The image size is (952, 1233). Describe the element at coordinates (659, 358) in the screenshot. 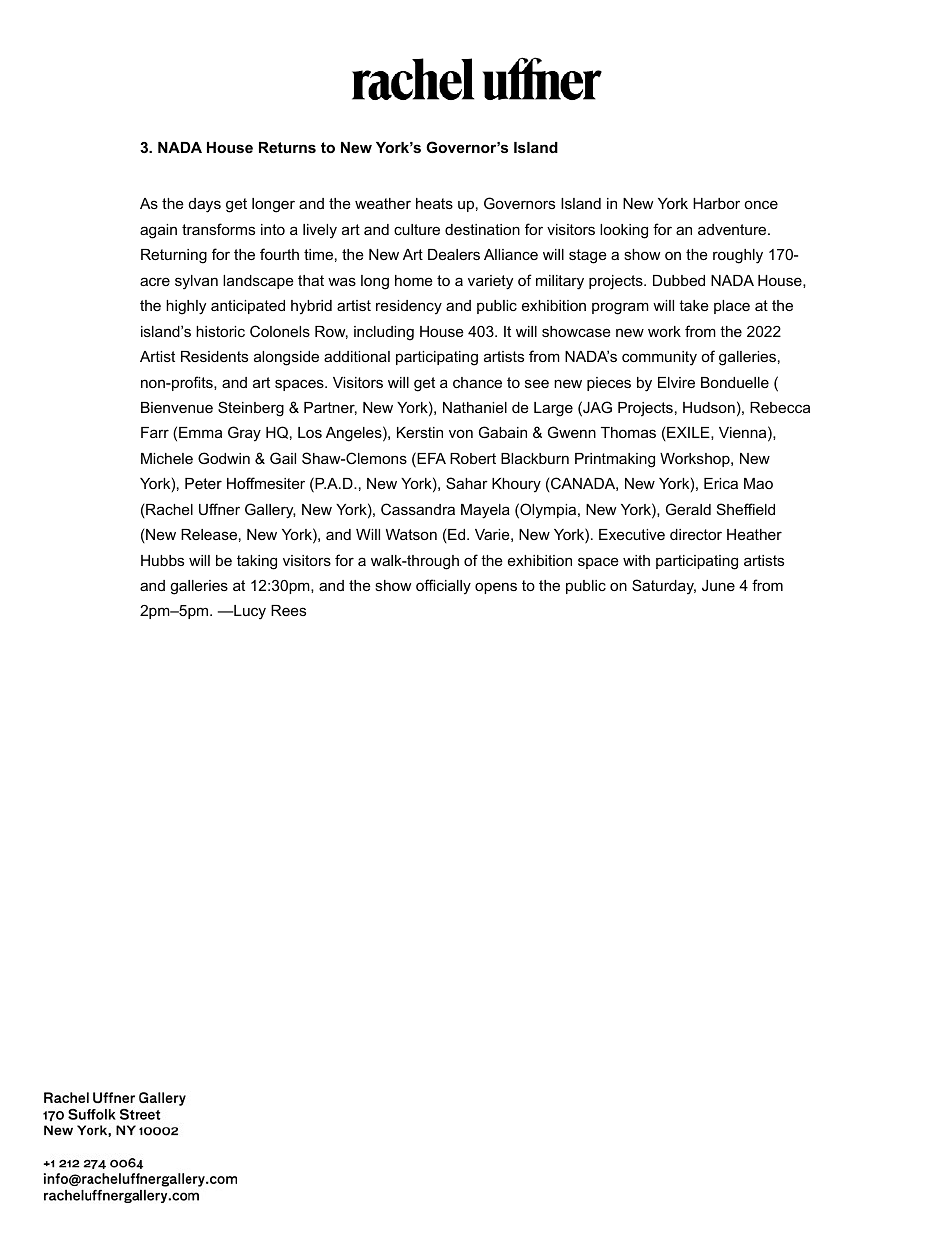

I see `community` at that location.
